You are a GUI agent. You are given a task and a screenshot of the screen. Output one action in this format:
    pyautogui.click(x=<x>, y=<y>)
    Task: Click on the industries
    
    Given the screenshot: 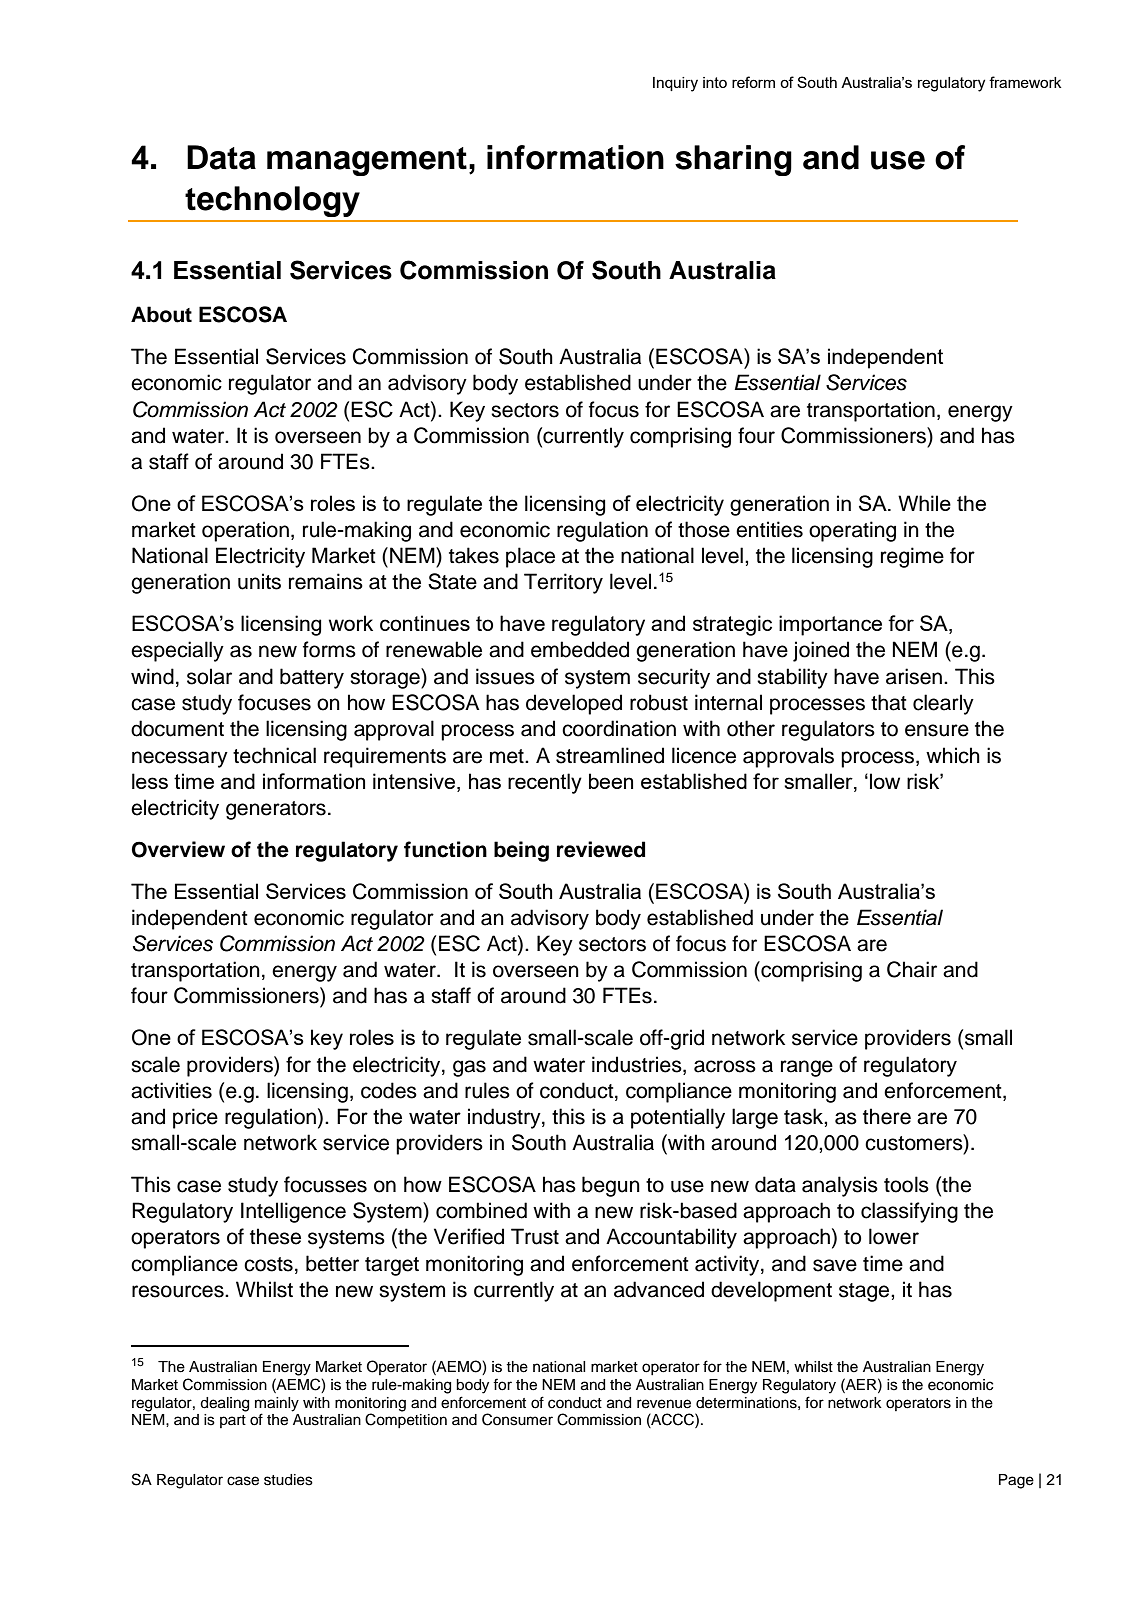 What is the action you would take?
    pyautogui.click(x=638, y=1064)
